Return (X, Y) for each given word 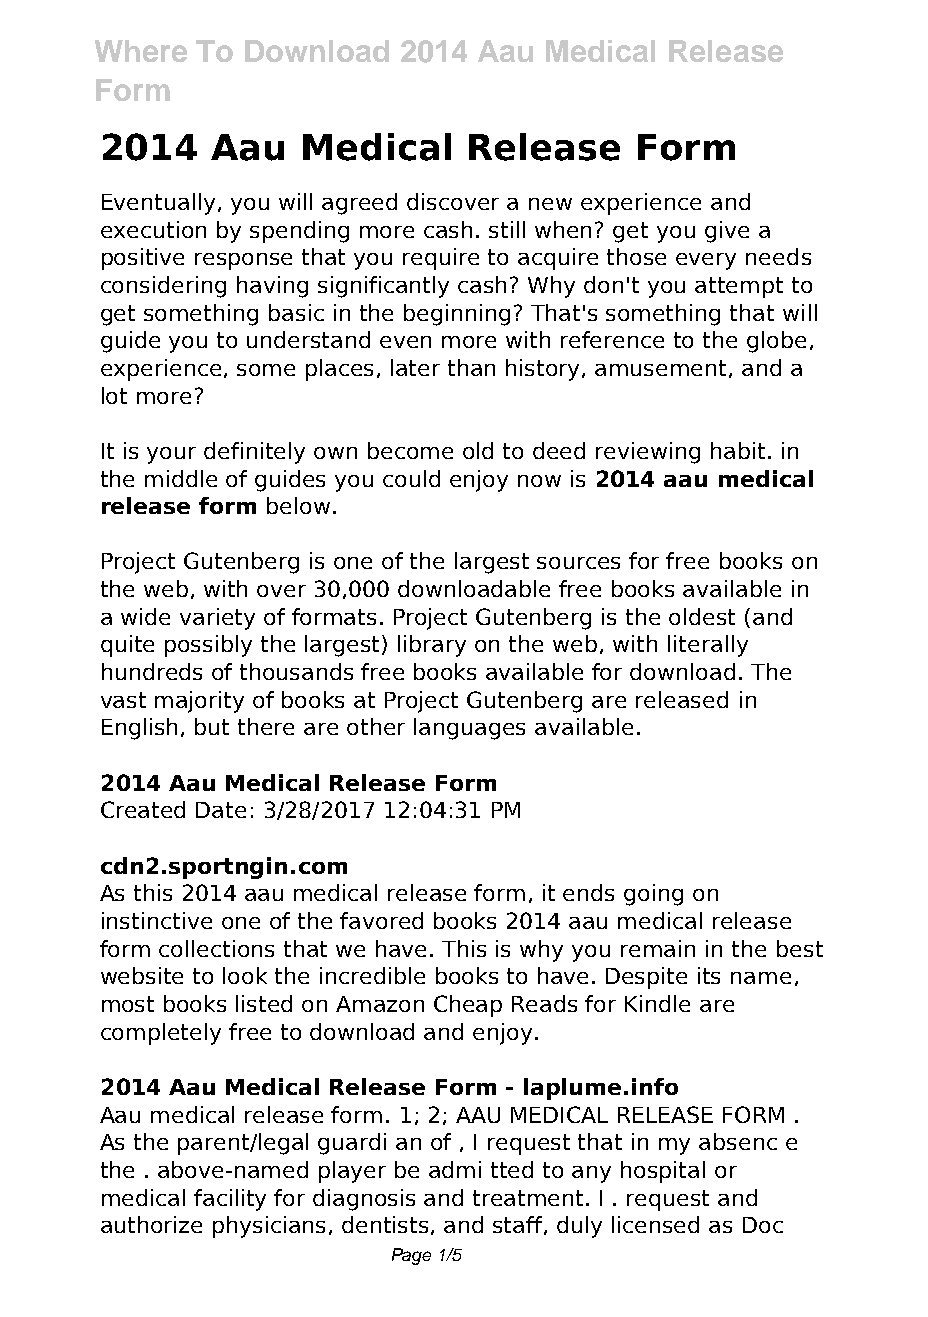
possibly (208, 646)
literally (708, 646)
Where (141, 51)
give (727, 232)
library (432, 646)
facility (230, 1200)
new (550, 204)
